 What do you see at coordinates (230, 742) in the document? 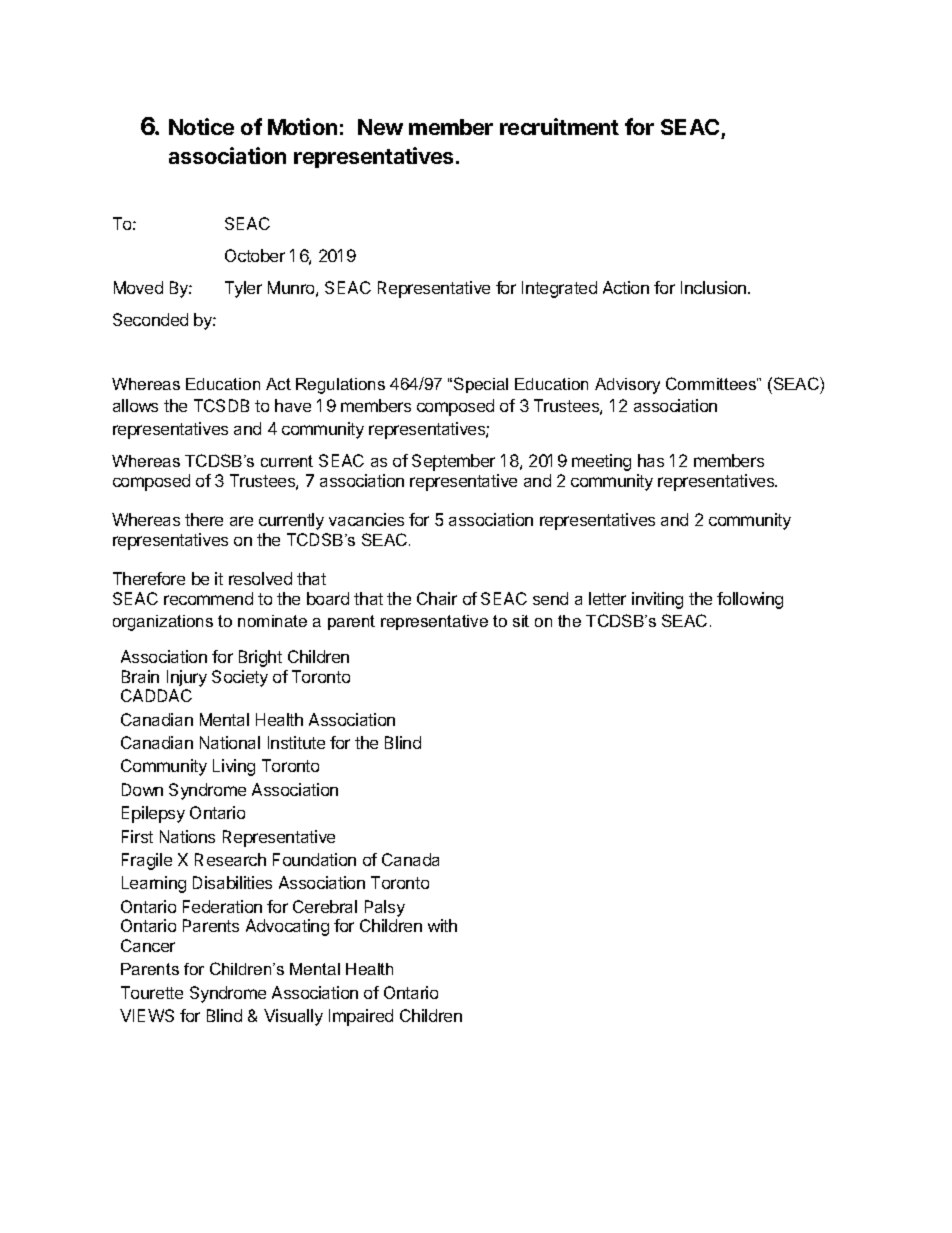
I see `National` at bounding box center [230, 742].
